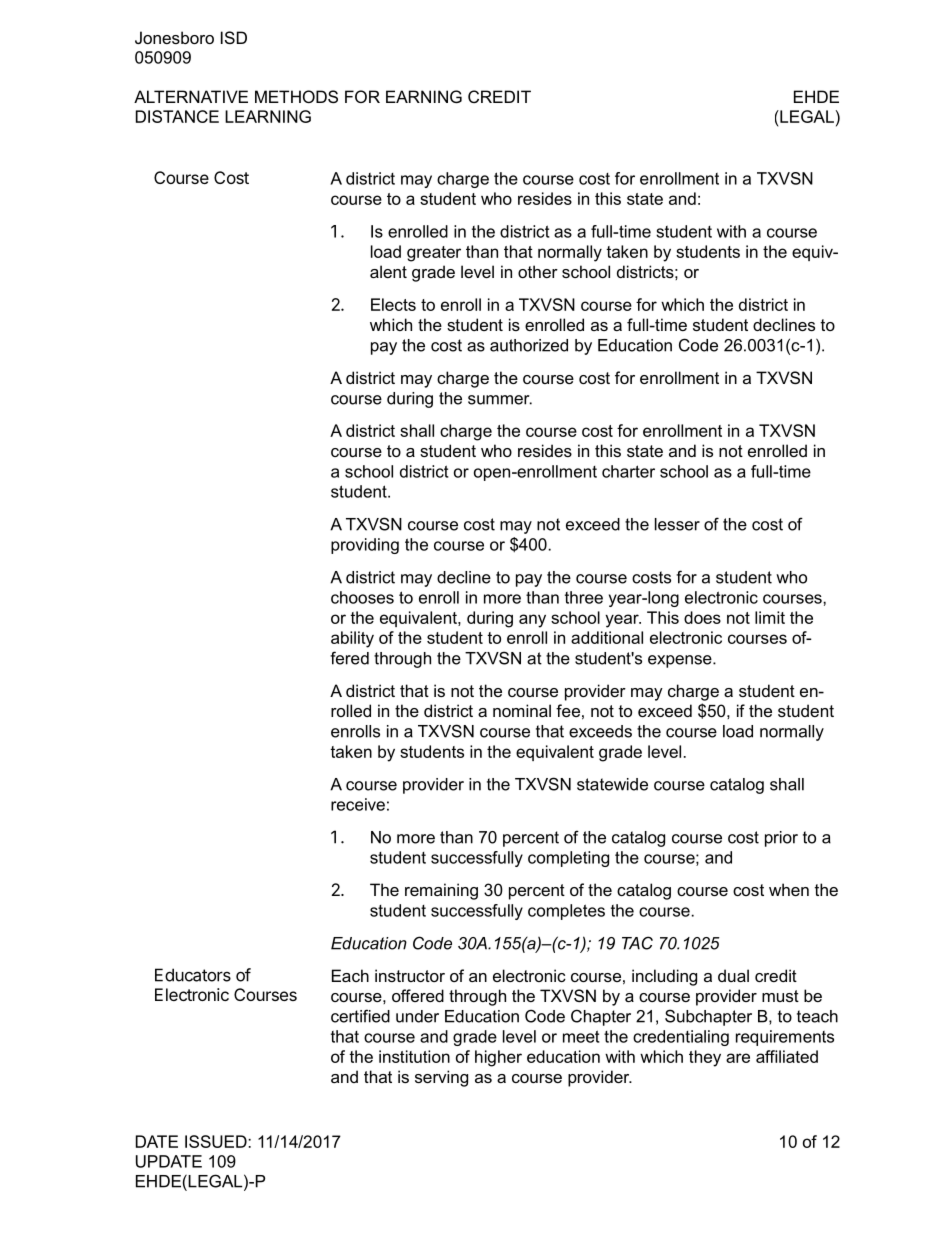 This image has height=1233, width=952. Describe the element at coordinates (352, 639) in the image. I see `ability` at that location.
